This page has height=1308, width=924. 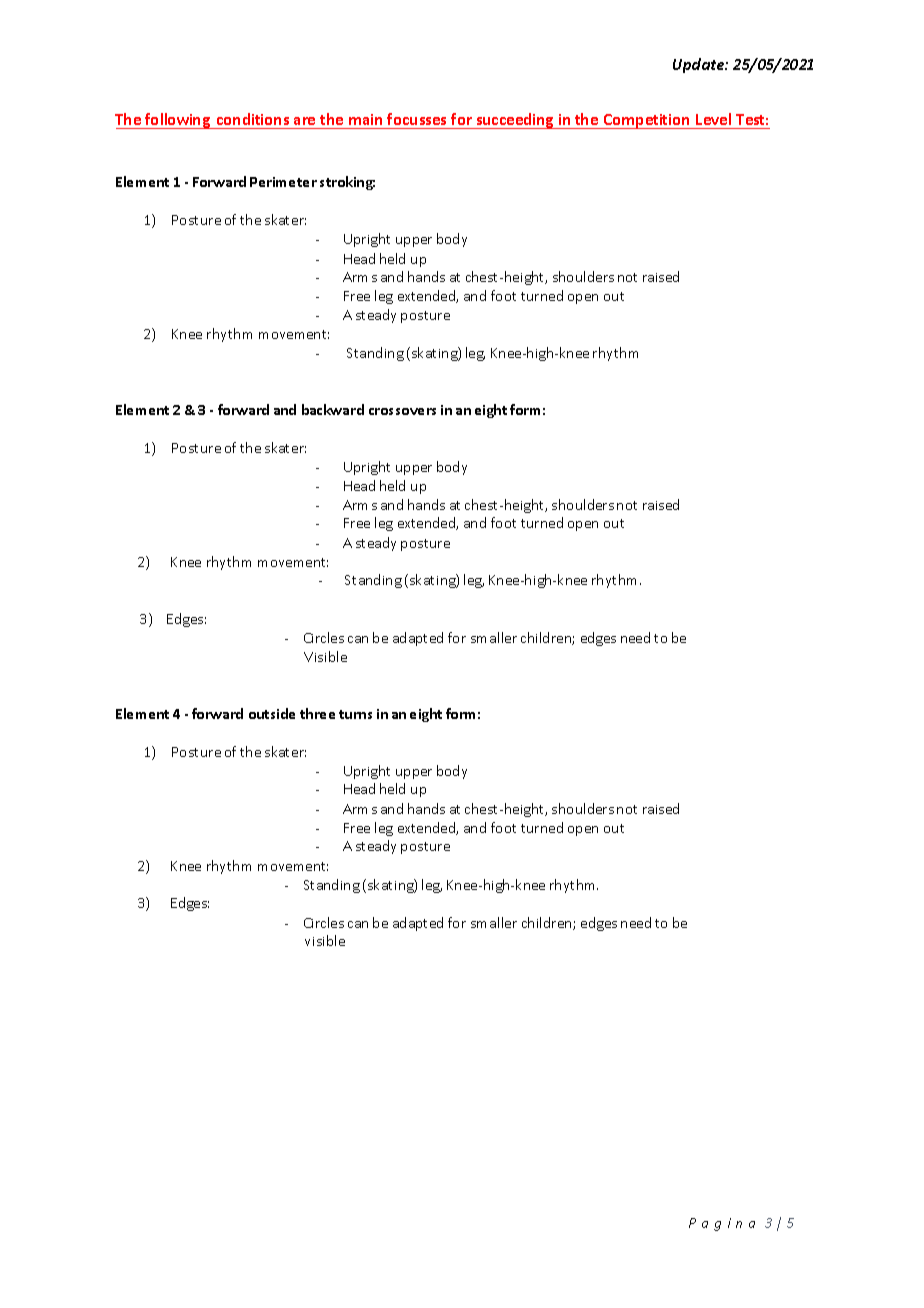 I want to click on Competition, so click(x=646, y=121).
